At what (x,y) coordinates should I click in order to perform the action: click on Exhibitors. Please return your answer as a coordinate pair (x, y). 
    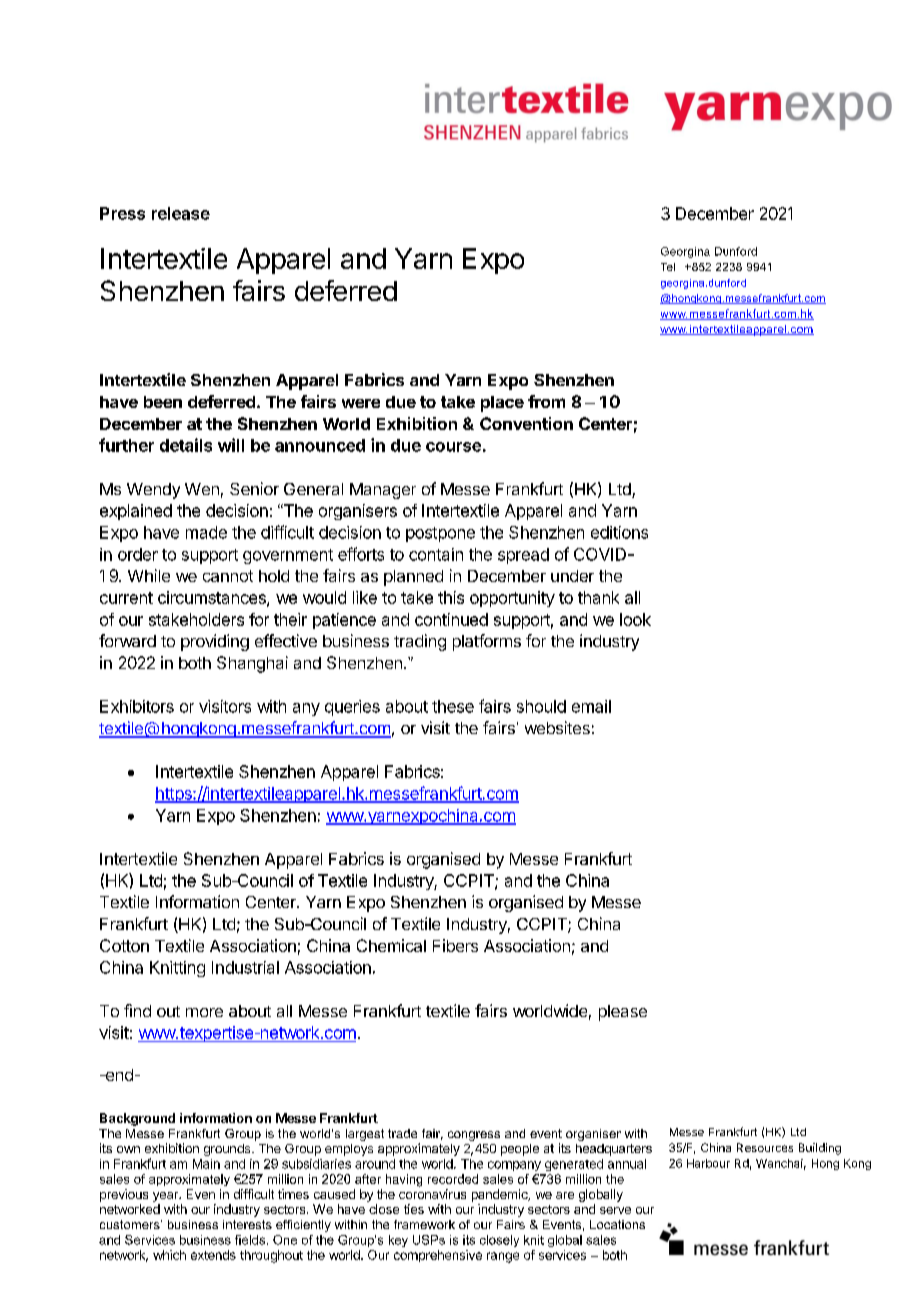
    Looking at the image, I should click on (137, 706).
